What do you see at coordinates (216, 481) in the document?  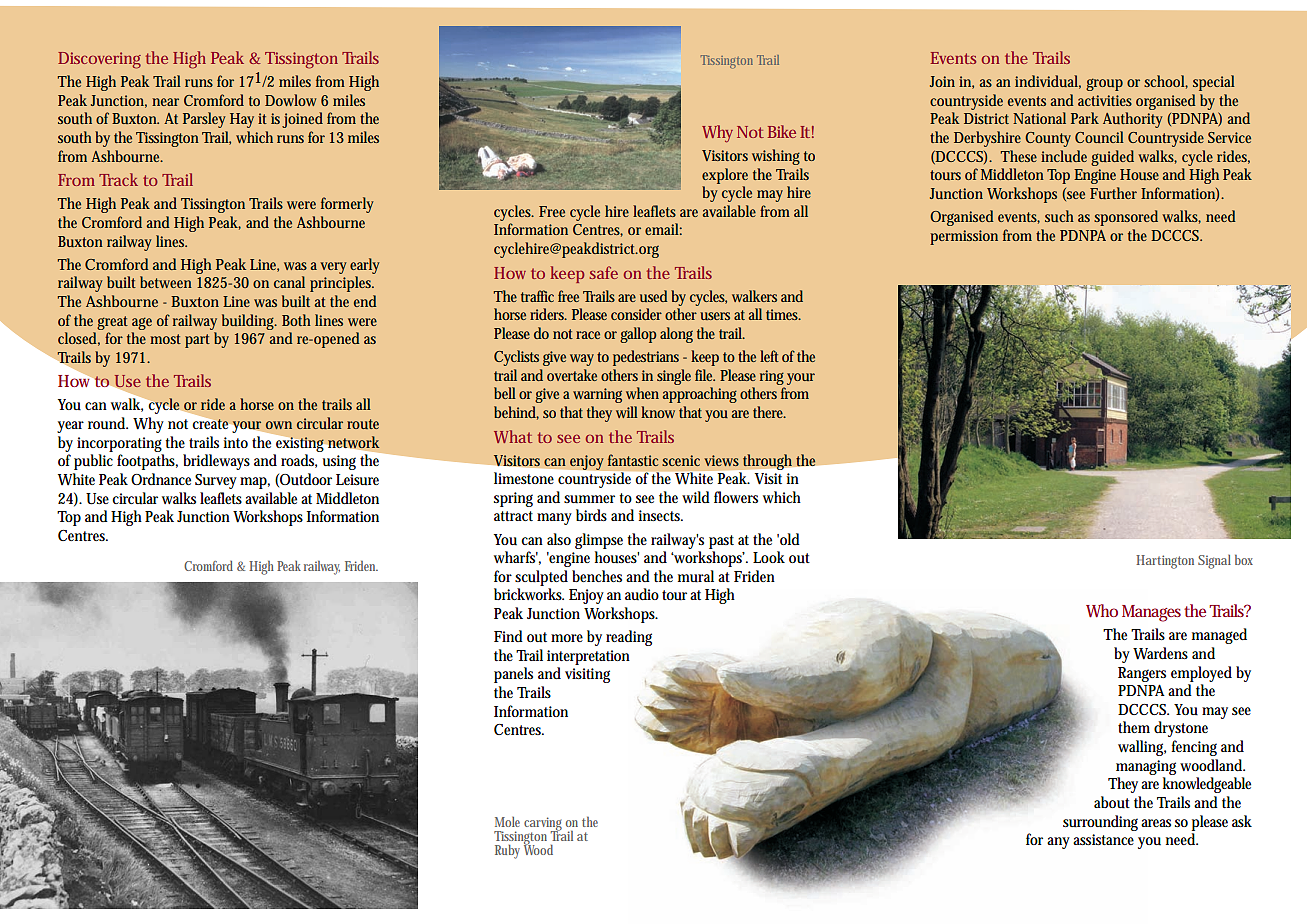 I see `Survey` at bounding box center [216, 481].
